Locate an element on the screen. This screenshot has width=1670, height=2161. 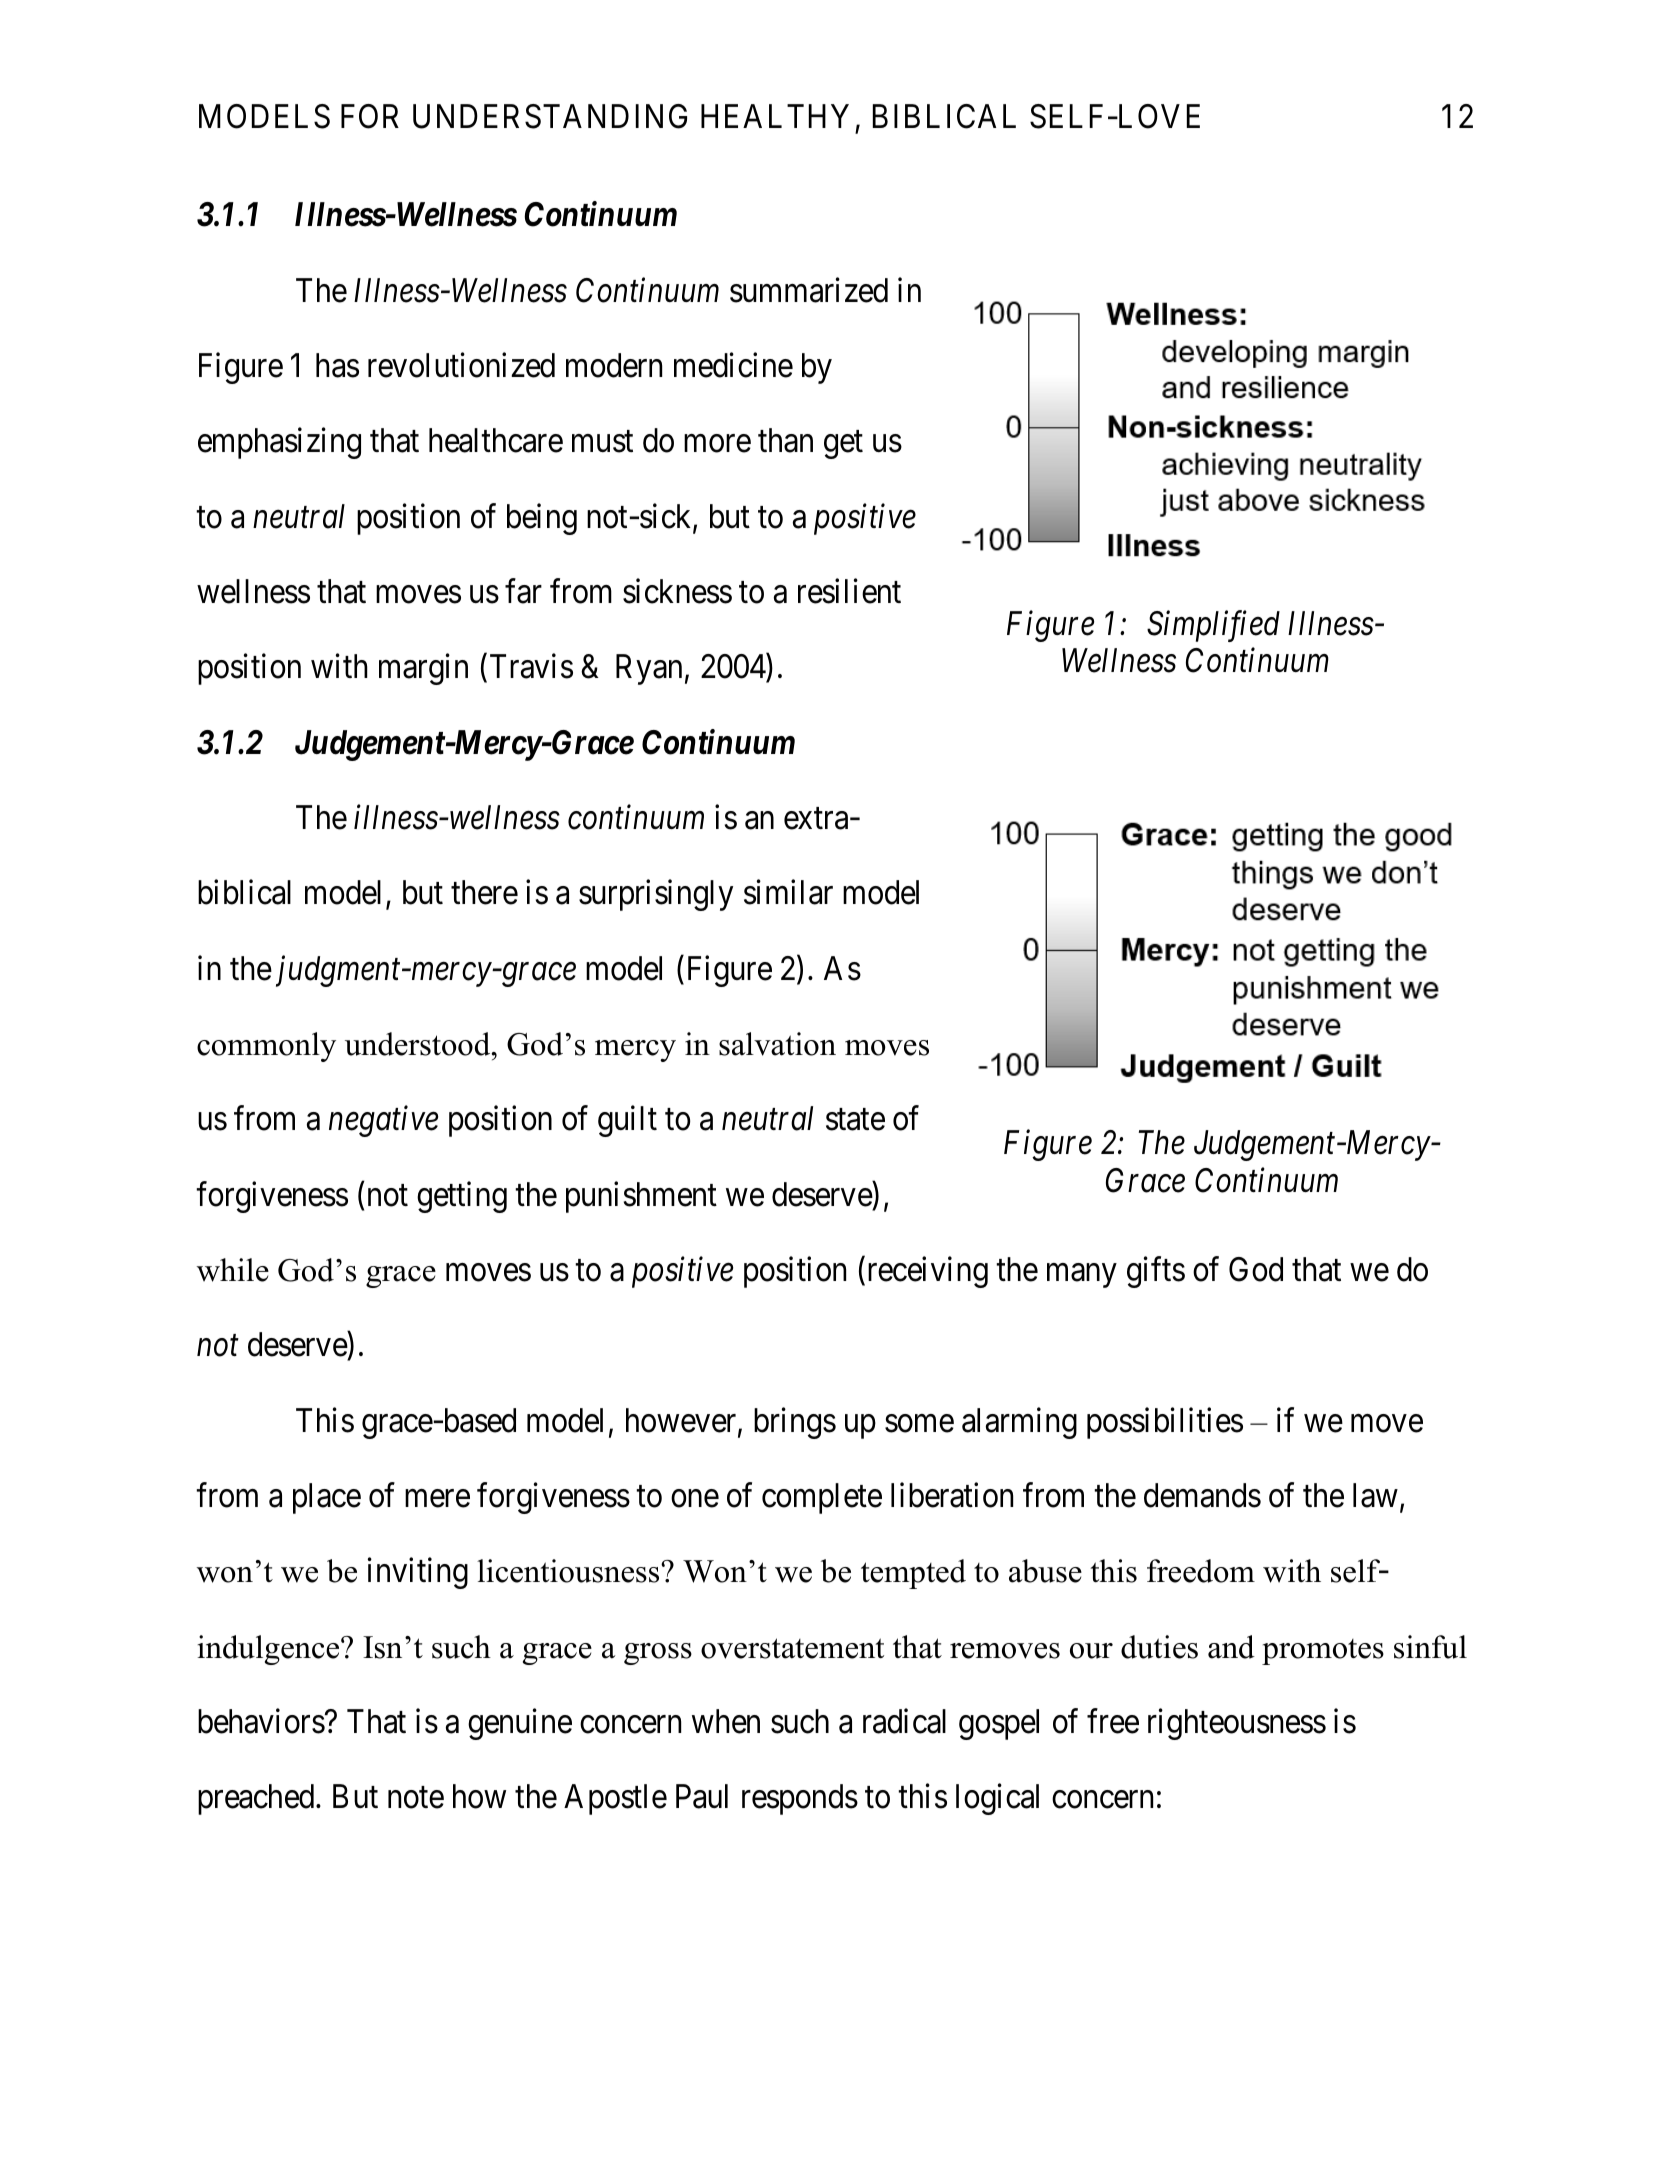
responds is located at coordinates (800, 1799).
